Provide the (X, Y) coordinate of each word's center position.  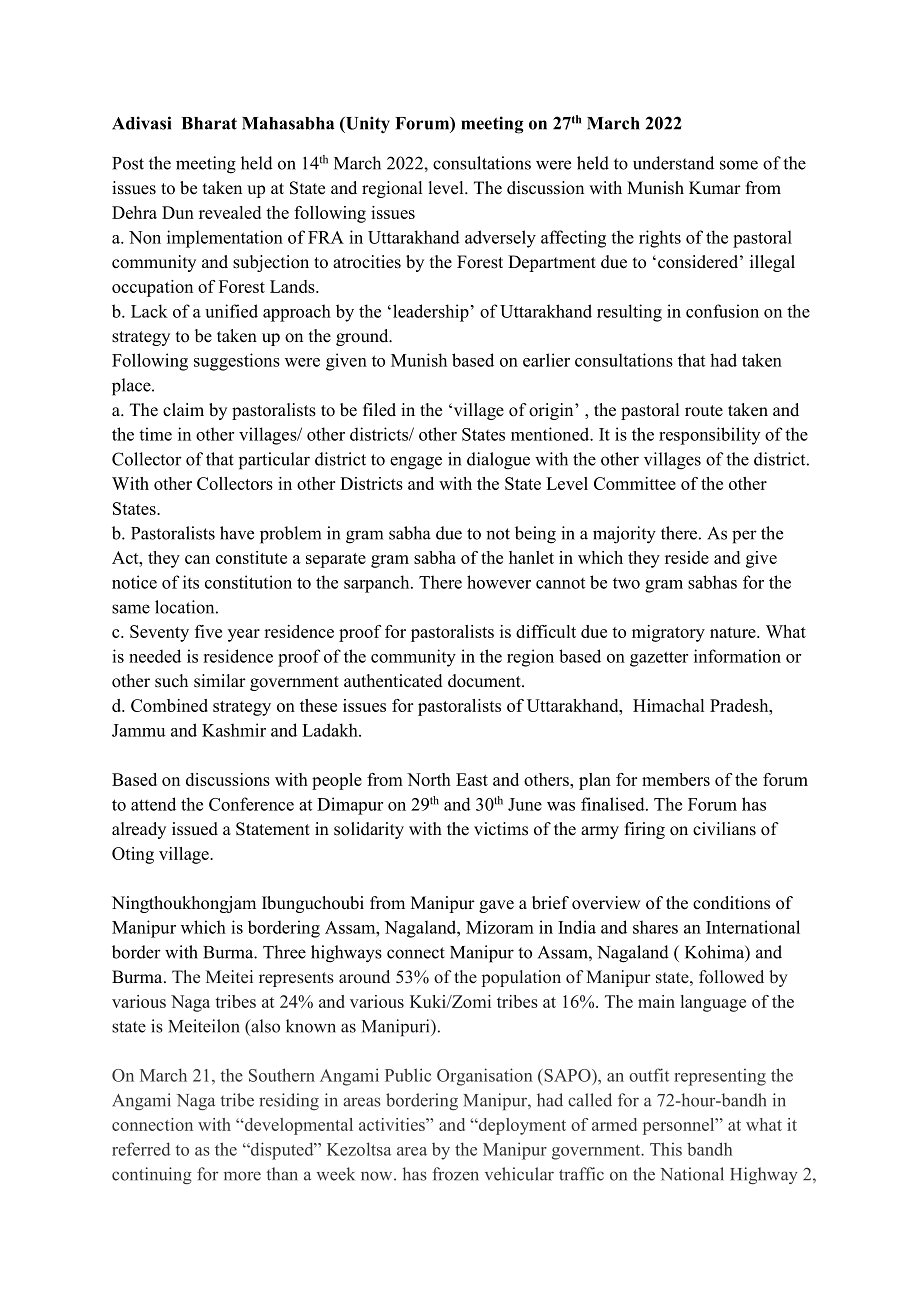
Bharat (209, 123)
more (242, 1176)
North (429, 779)
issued (195, 829)
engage (416, 463)
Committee (635, 483)
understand (673, 163)
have (237, 533)
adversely (500, 239)
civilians (724, 829)
